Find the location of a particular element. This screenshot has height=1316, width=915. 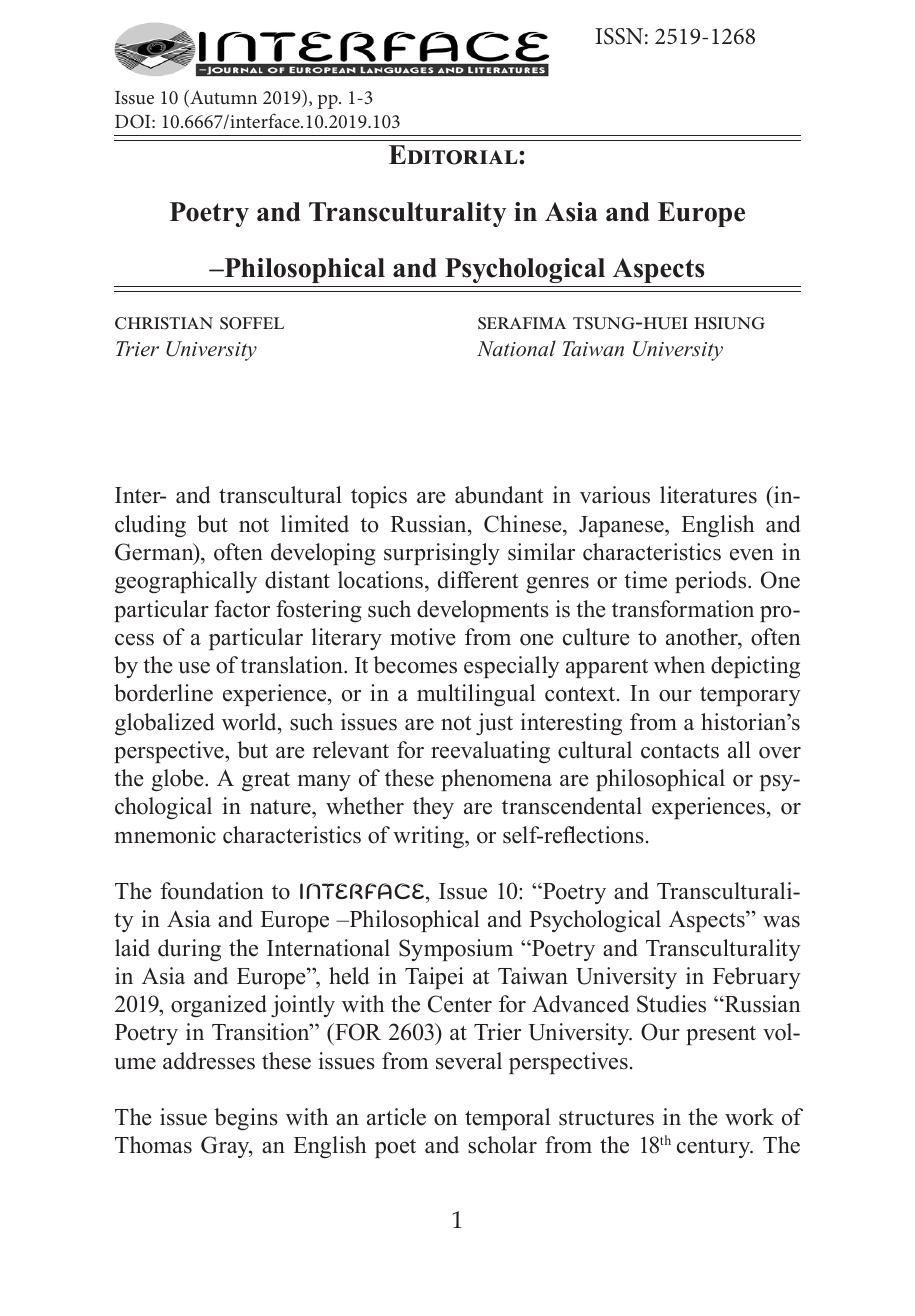

globe is located at coordinates (179, 780).
